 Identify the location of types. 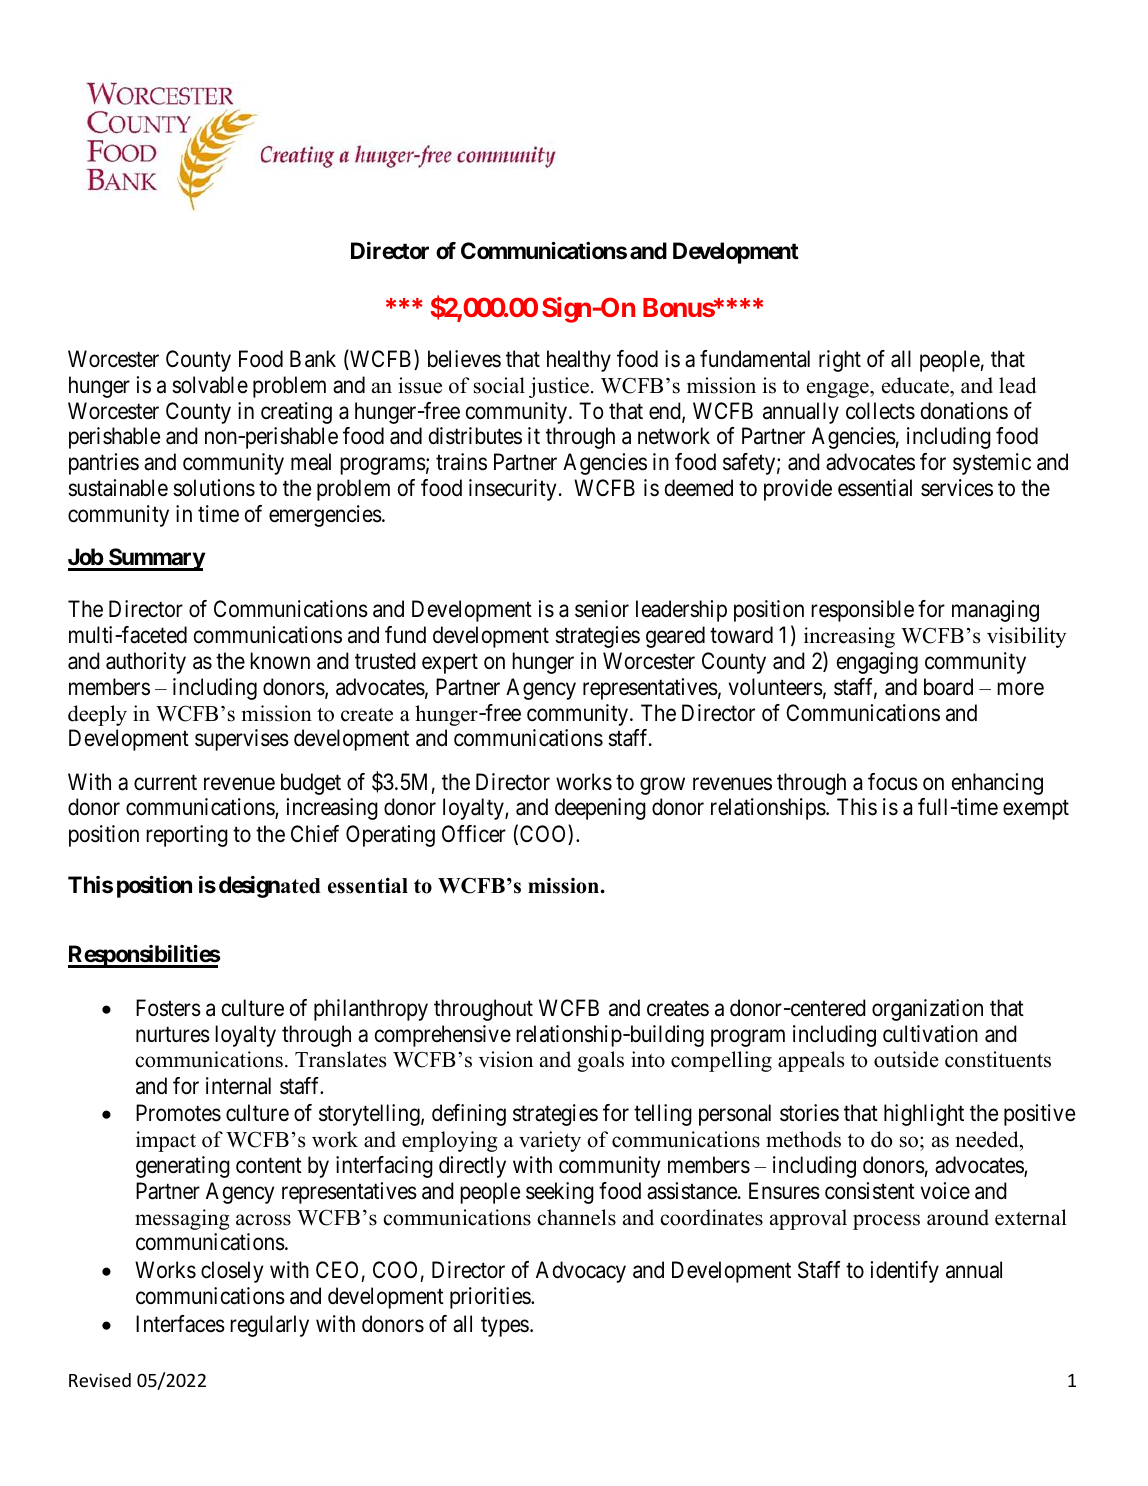
(505, 1327).
